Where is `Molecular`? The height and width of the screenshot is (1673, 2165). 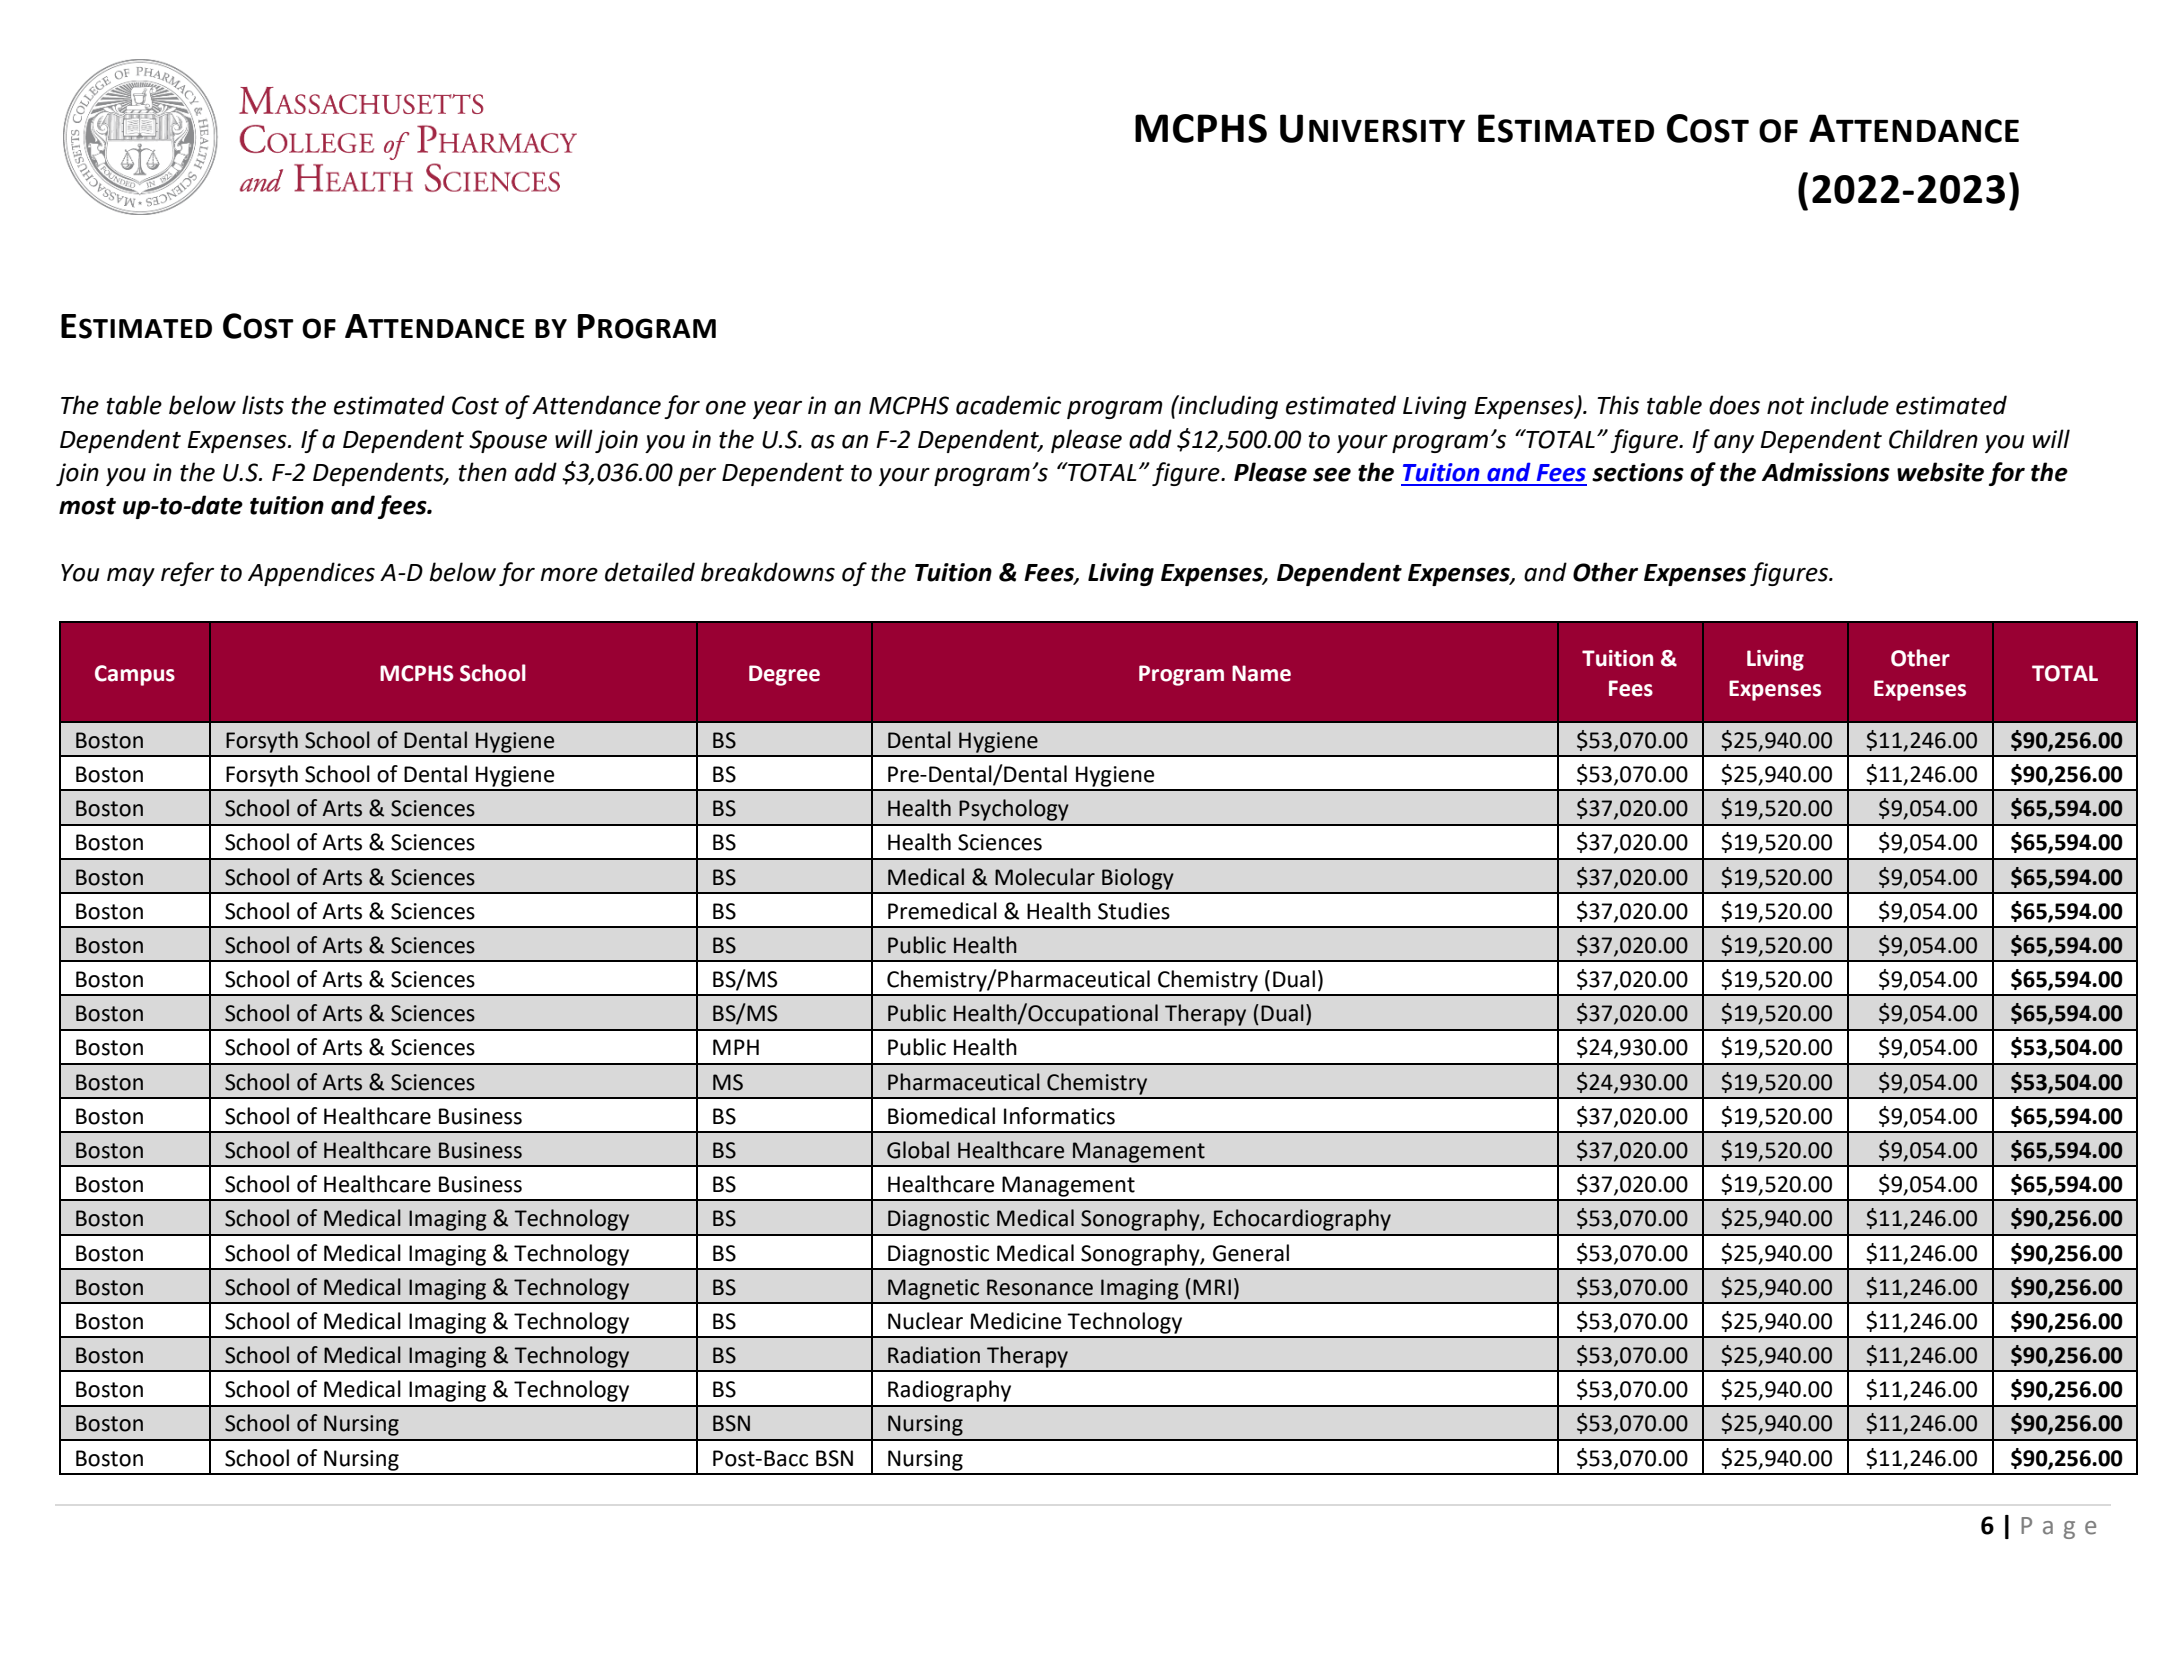
Molecular is located at coordinates (1045, 877).
